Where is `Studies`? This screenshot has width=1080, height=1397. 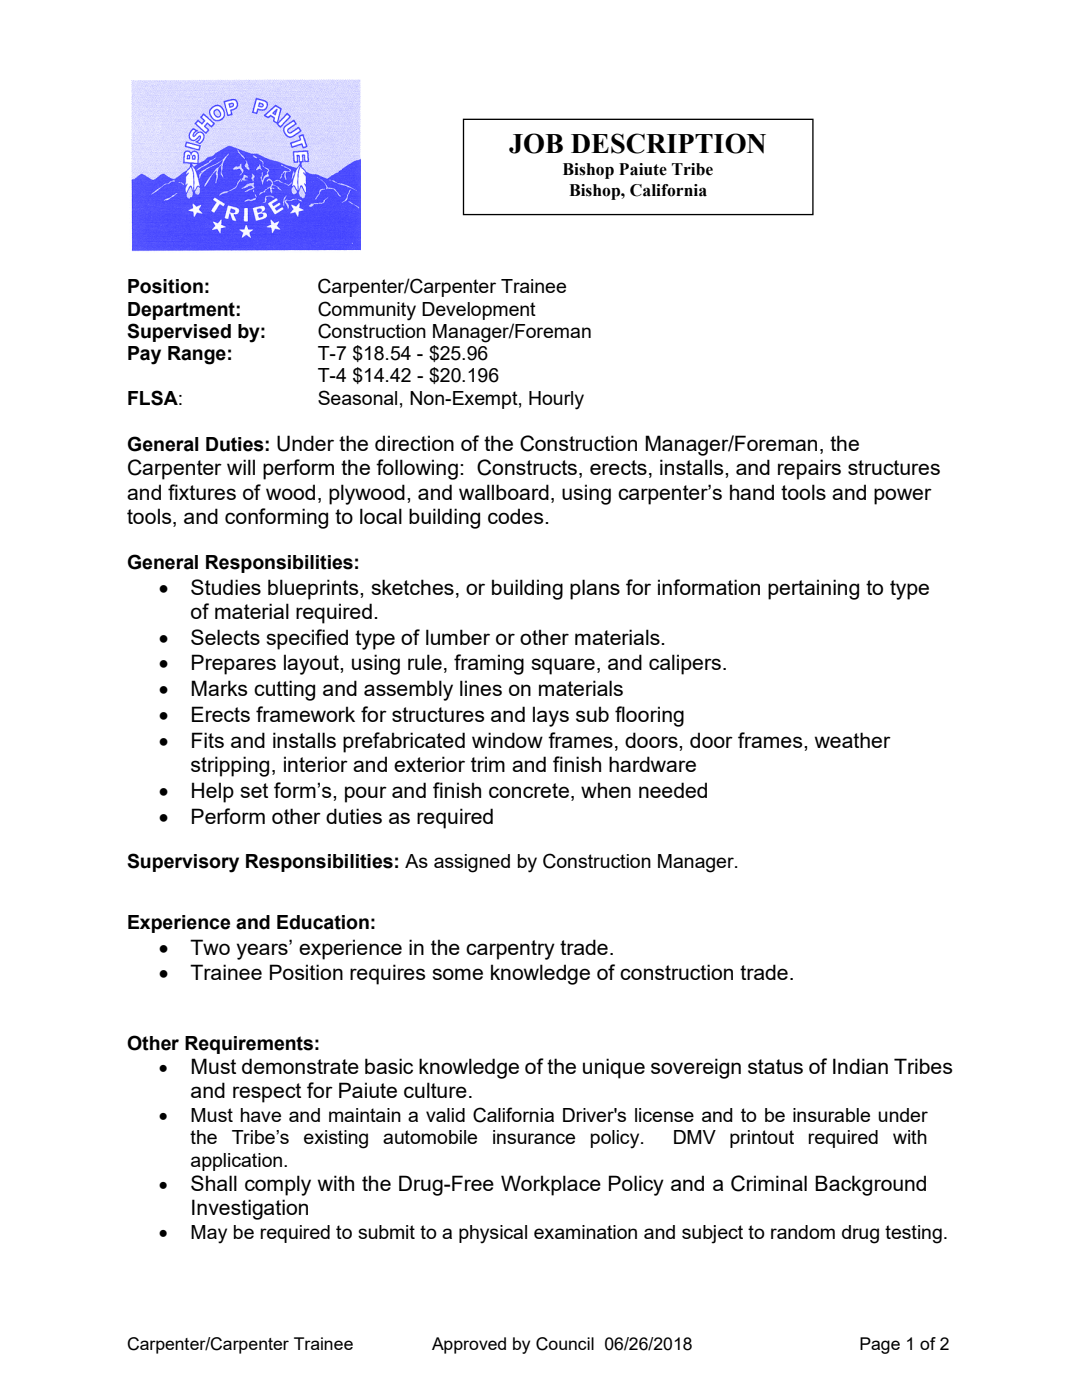 Studies is located at coordinates (226, 587).
